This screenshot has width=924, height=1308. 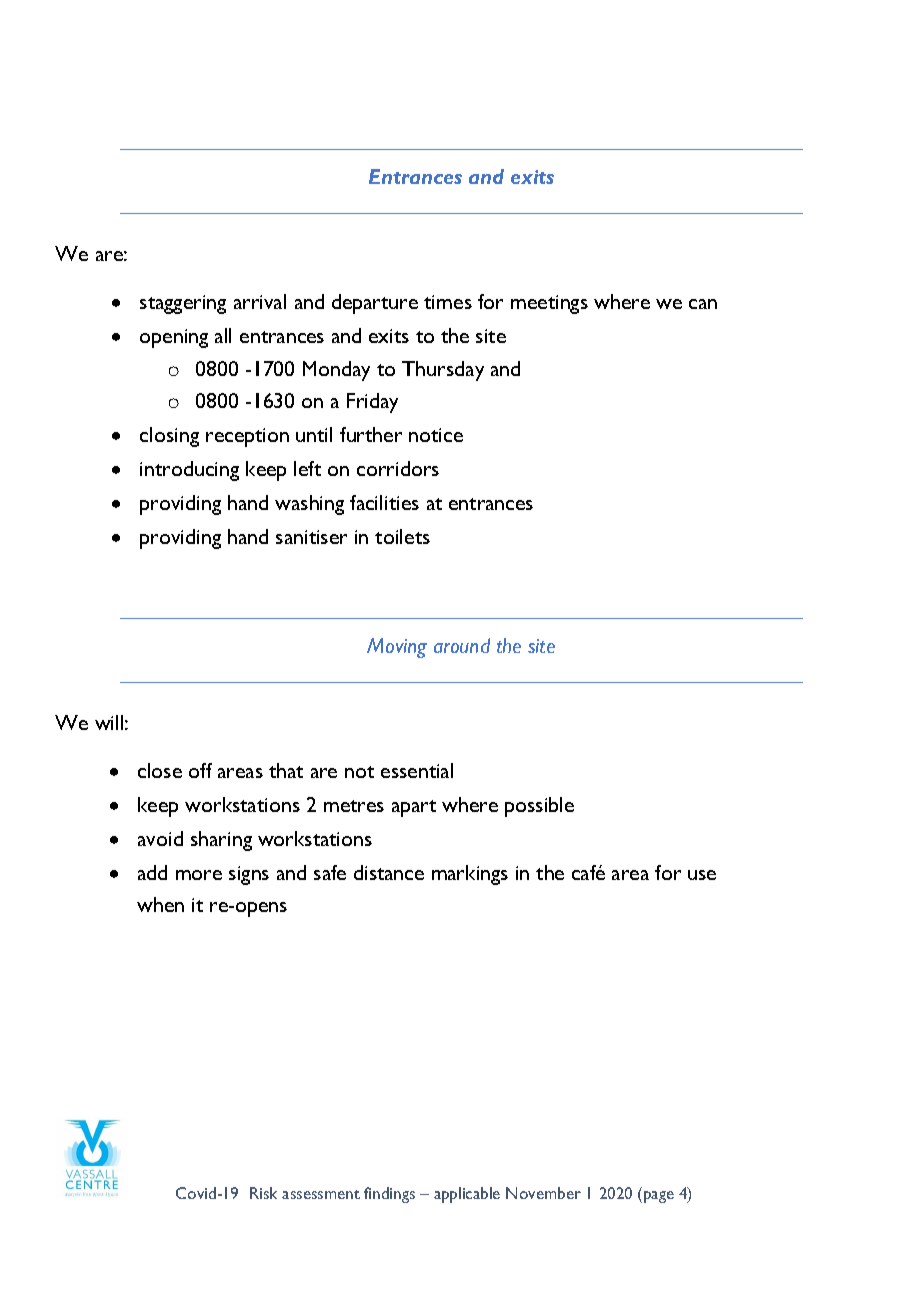 I want to click on page, so click(x=659, y=1197).
